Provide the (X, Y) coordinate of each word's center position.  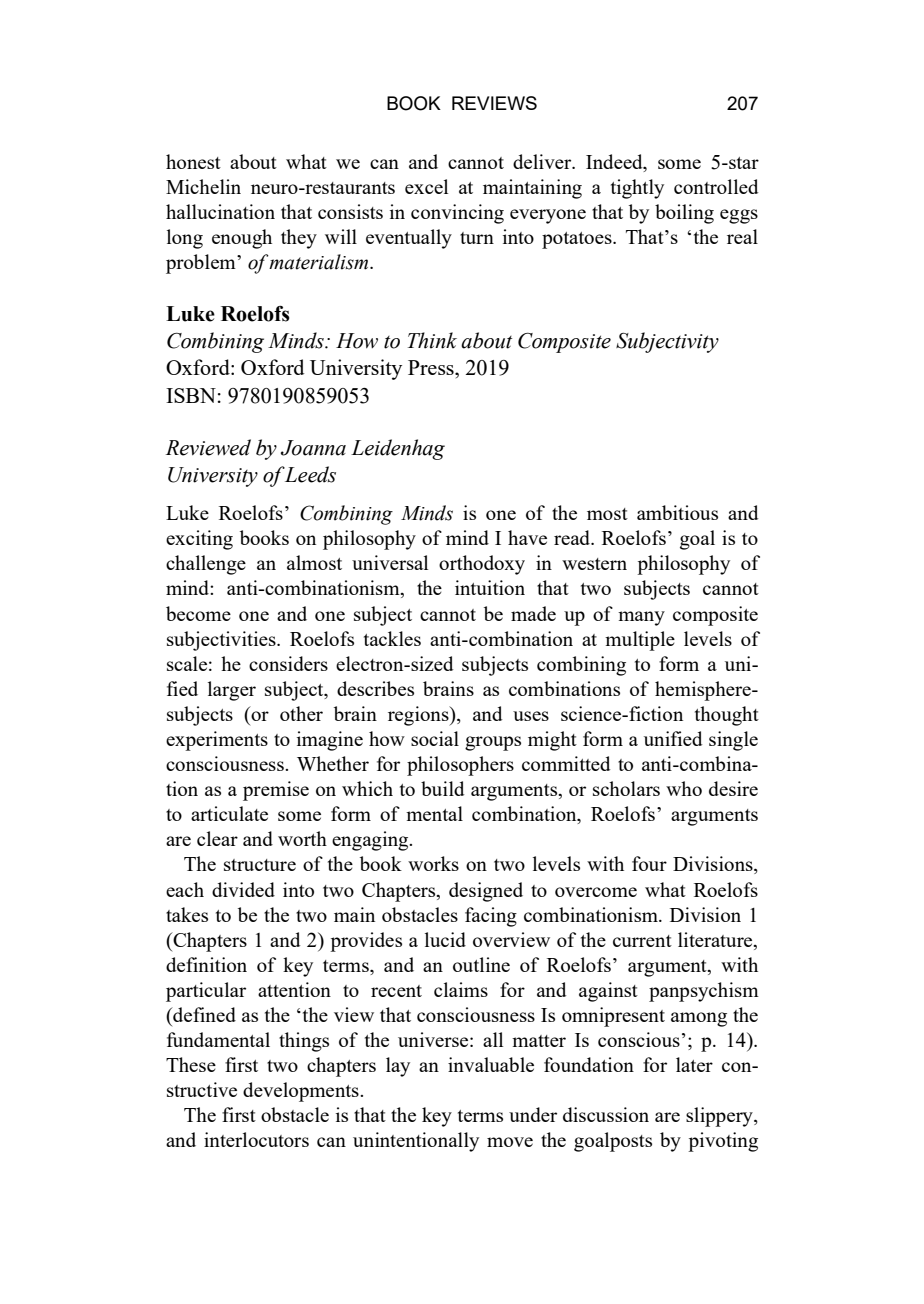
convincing (457, 214)
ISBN (191, 395)
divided (243, 889)
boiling (684, 214)
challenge (206, 565)
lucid (445, 939)
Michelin (203, 186)
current (642, 941)
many (641, 618)
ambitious (677, 512)
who (684, 788)
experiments (217, 741)
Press (432, 367)
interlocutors (256, 1139)
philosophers (460, 766)
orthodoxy (482, 565)
